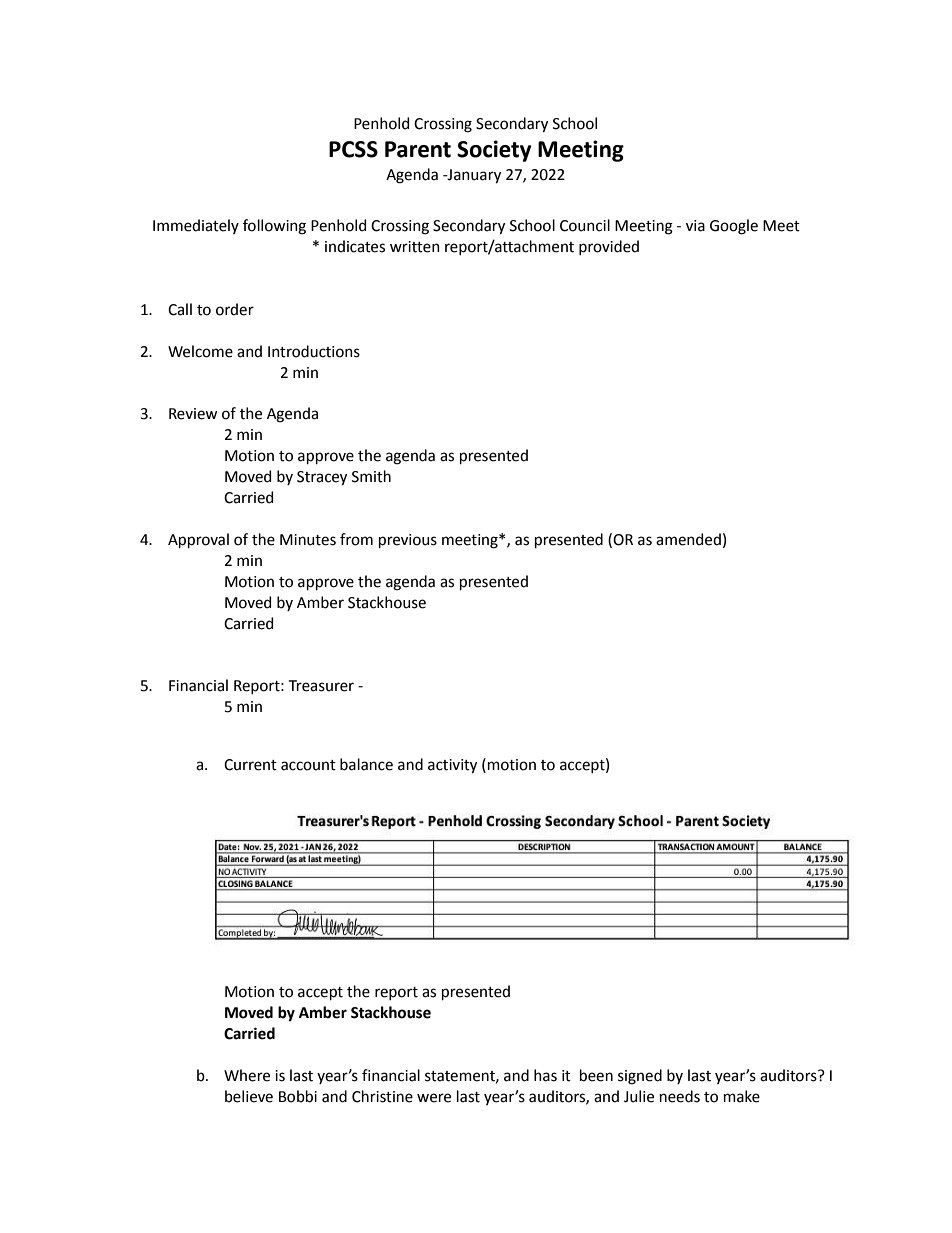 Image resolution: width=952 pixels, height=1233 pixels. I want to click on amended, so click(688, 539).
